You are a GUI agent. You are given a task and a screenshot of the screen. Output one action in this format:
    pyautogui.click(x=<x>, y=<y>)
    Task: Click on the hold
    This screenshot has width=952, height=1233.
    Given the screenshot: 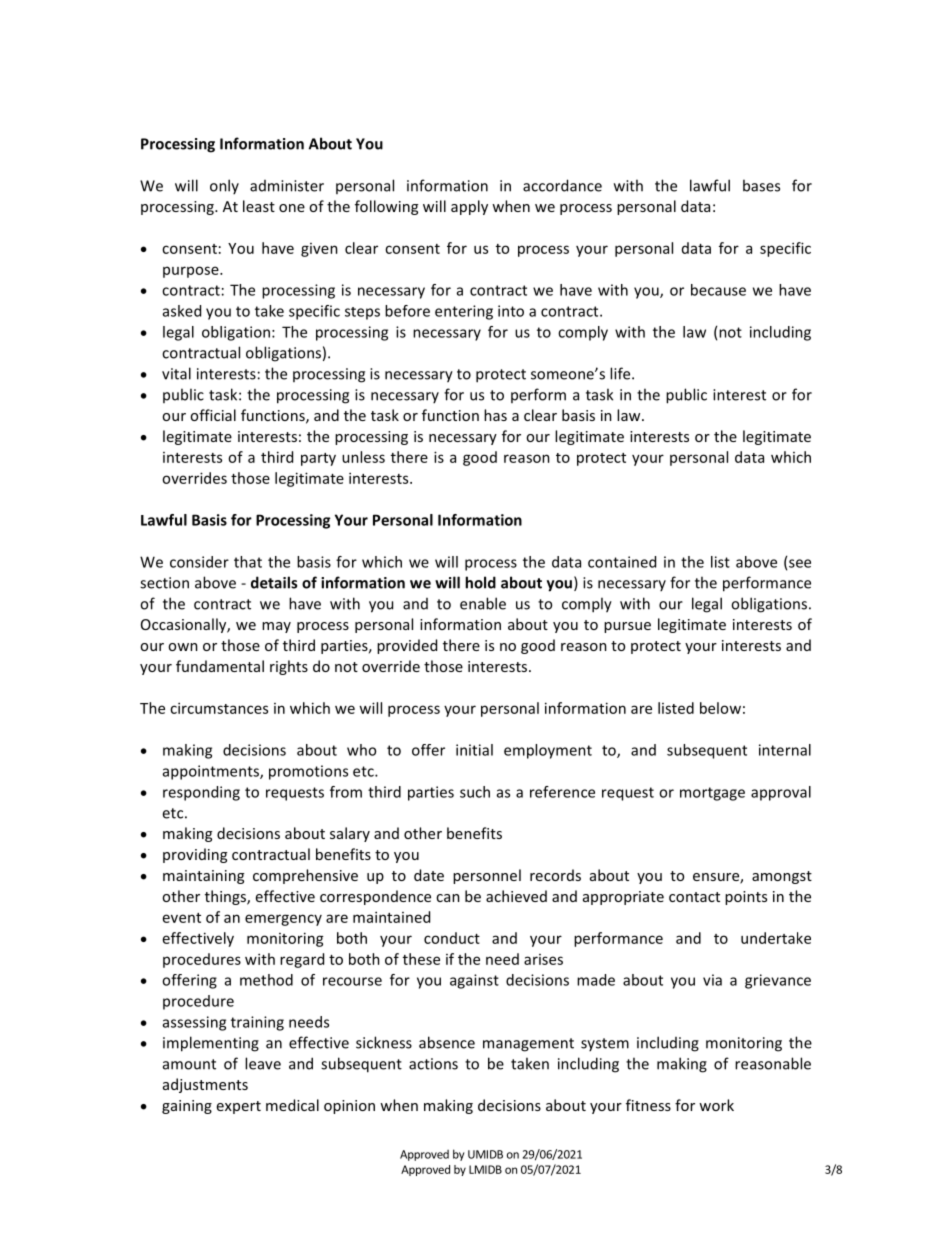 What is the action you would take?
    pyautogui.click(x=480, y=582)
